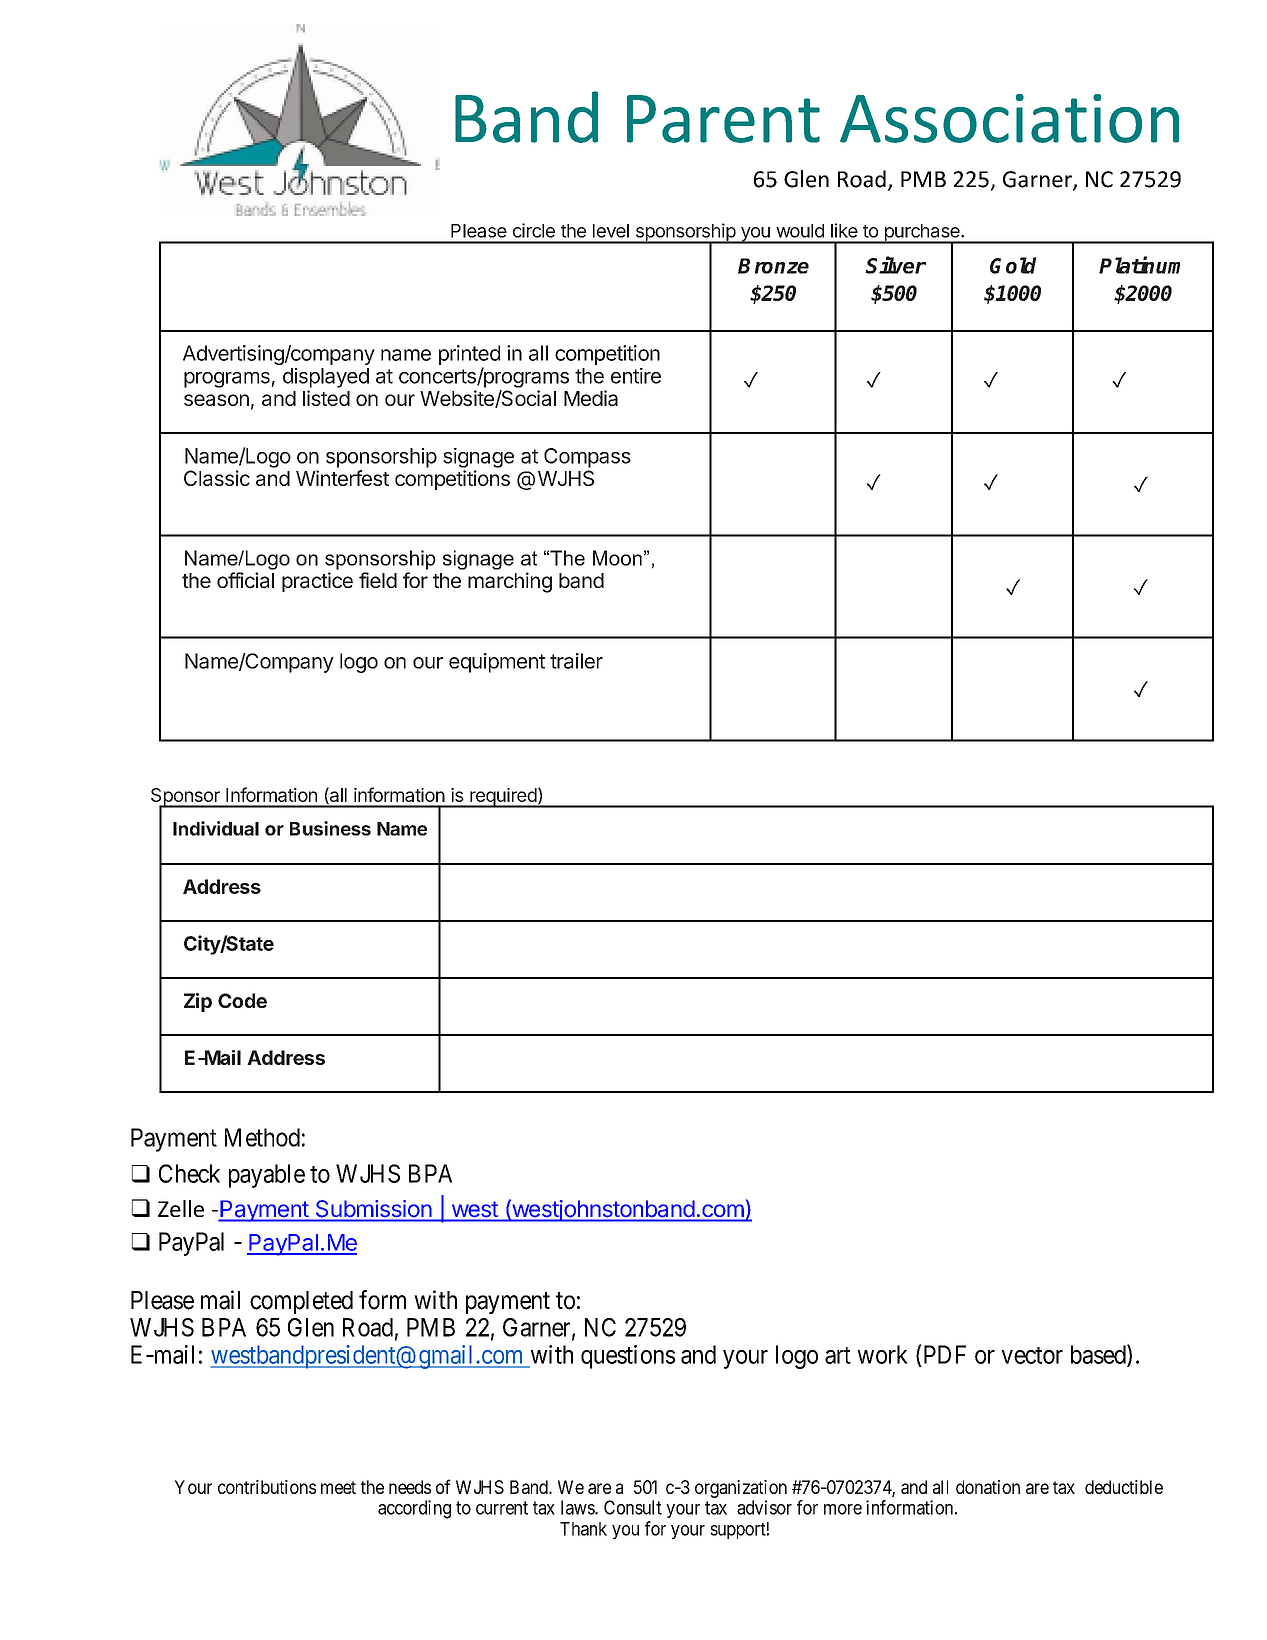 This screenshot has width=1267, height=1640. What do you see at coordinates (497, 663) in the screenshot?
I see `equipment` at bounding box center [497, 663].
